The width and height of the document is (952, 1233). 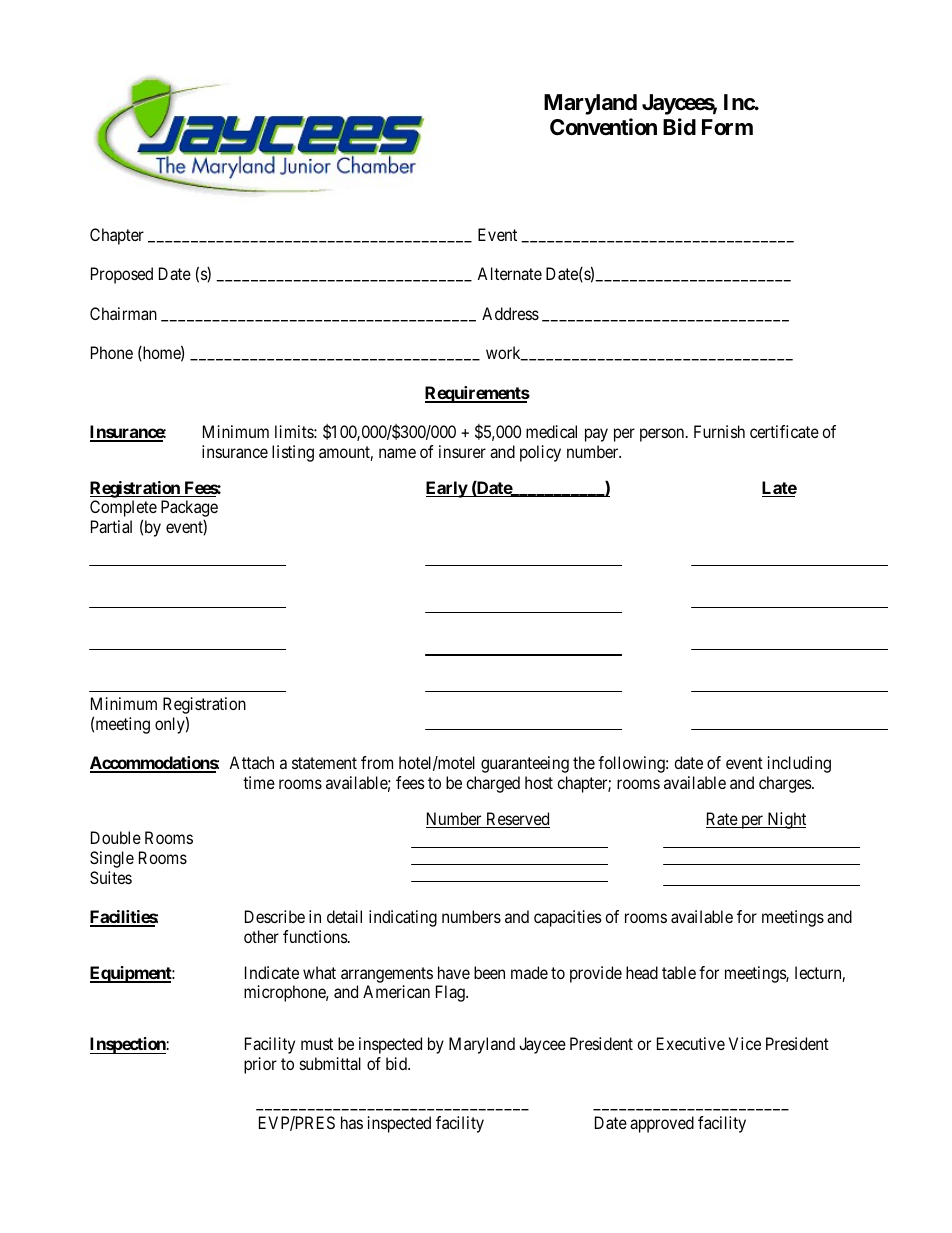 I want to click on Reserved, so click(x=517, y=820).
